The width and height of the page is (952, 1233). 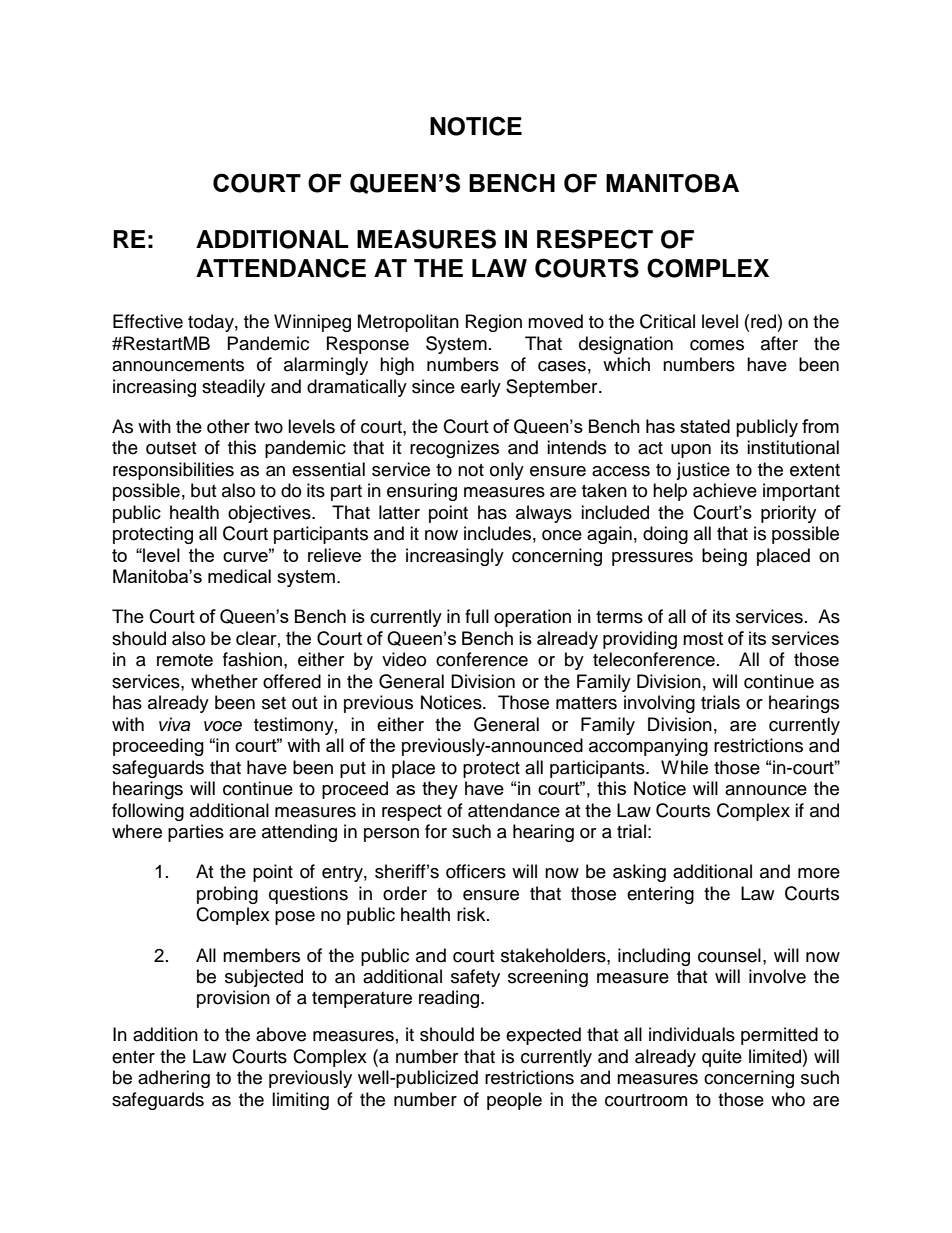 I want to click on steadily, so click(x=233, y=388).
